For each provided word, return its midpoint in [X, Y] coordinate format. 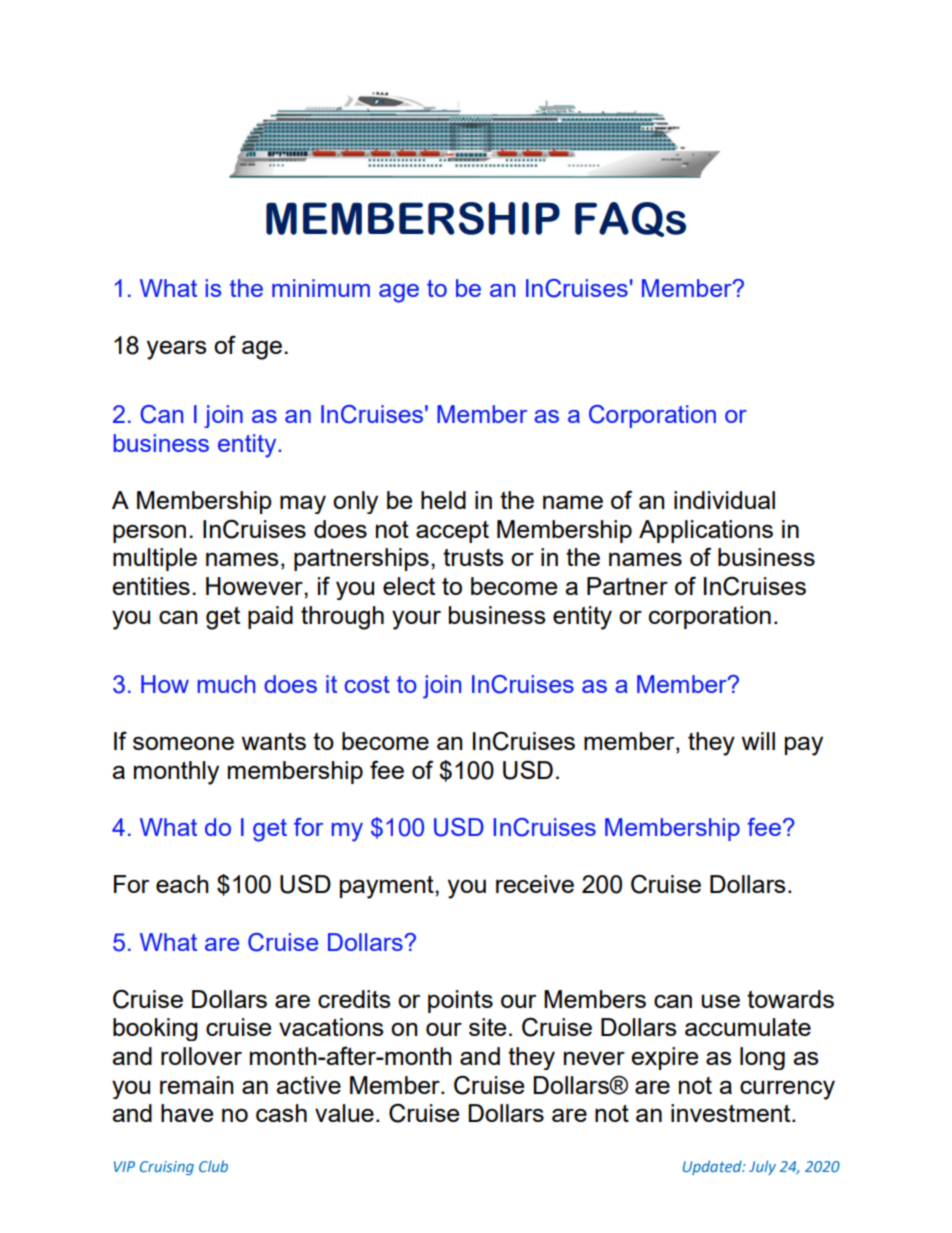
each [182, 884]
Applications [706, 531]
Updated [713, 1167]
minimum [321, 288]
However [255, 586]
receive [535, 884]
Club [213, 1166]
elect [409, 586]
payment [388, 887]
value [344, 1113]
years [176, 350]
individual [724, 500]
